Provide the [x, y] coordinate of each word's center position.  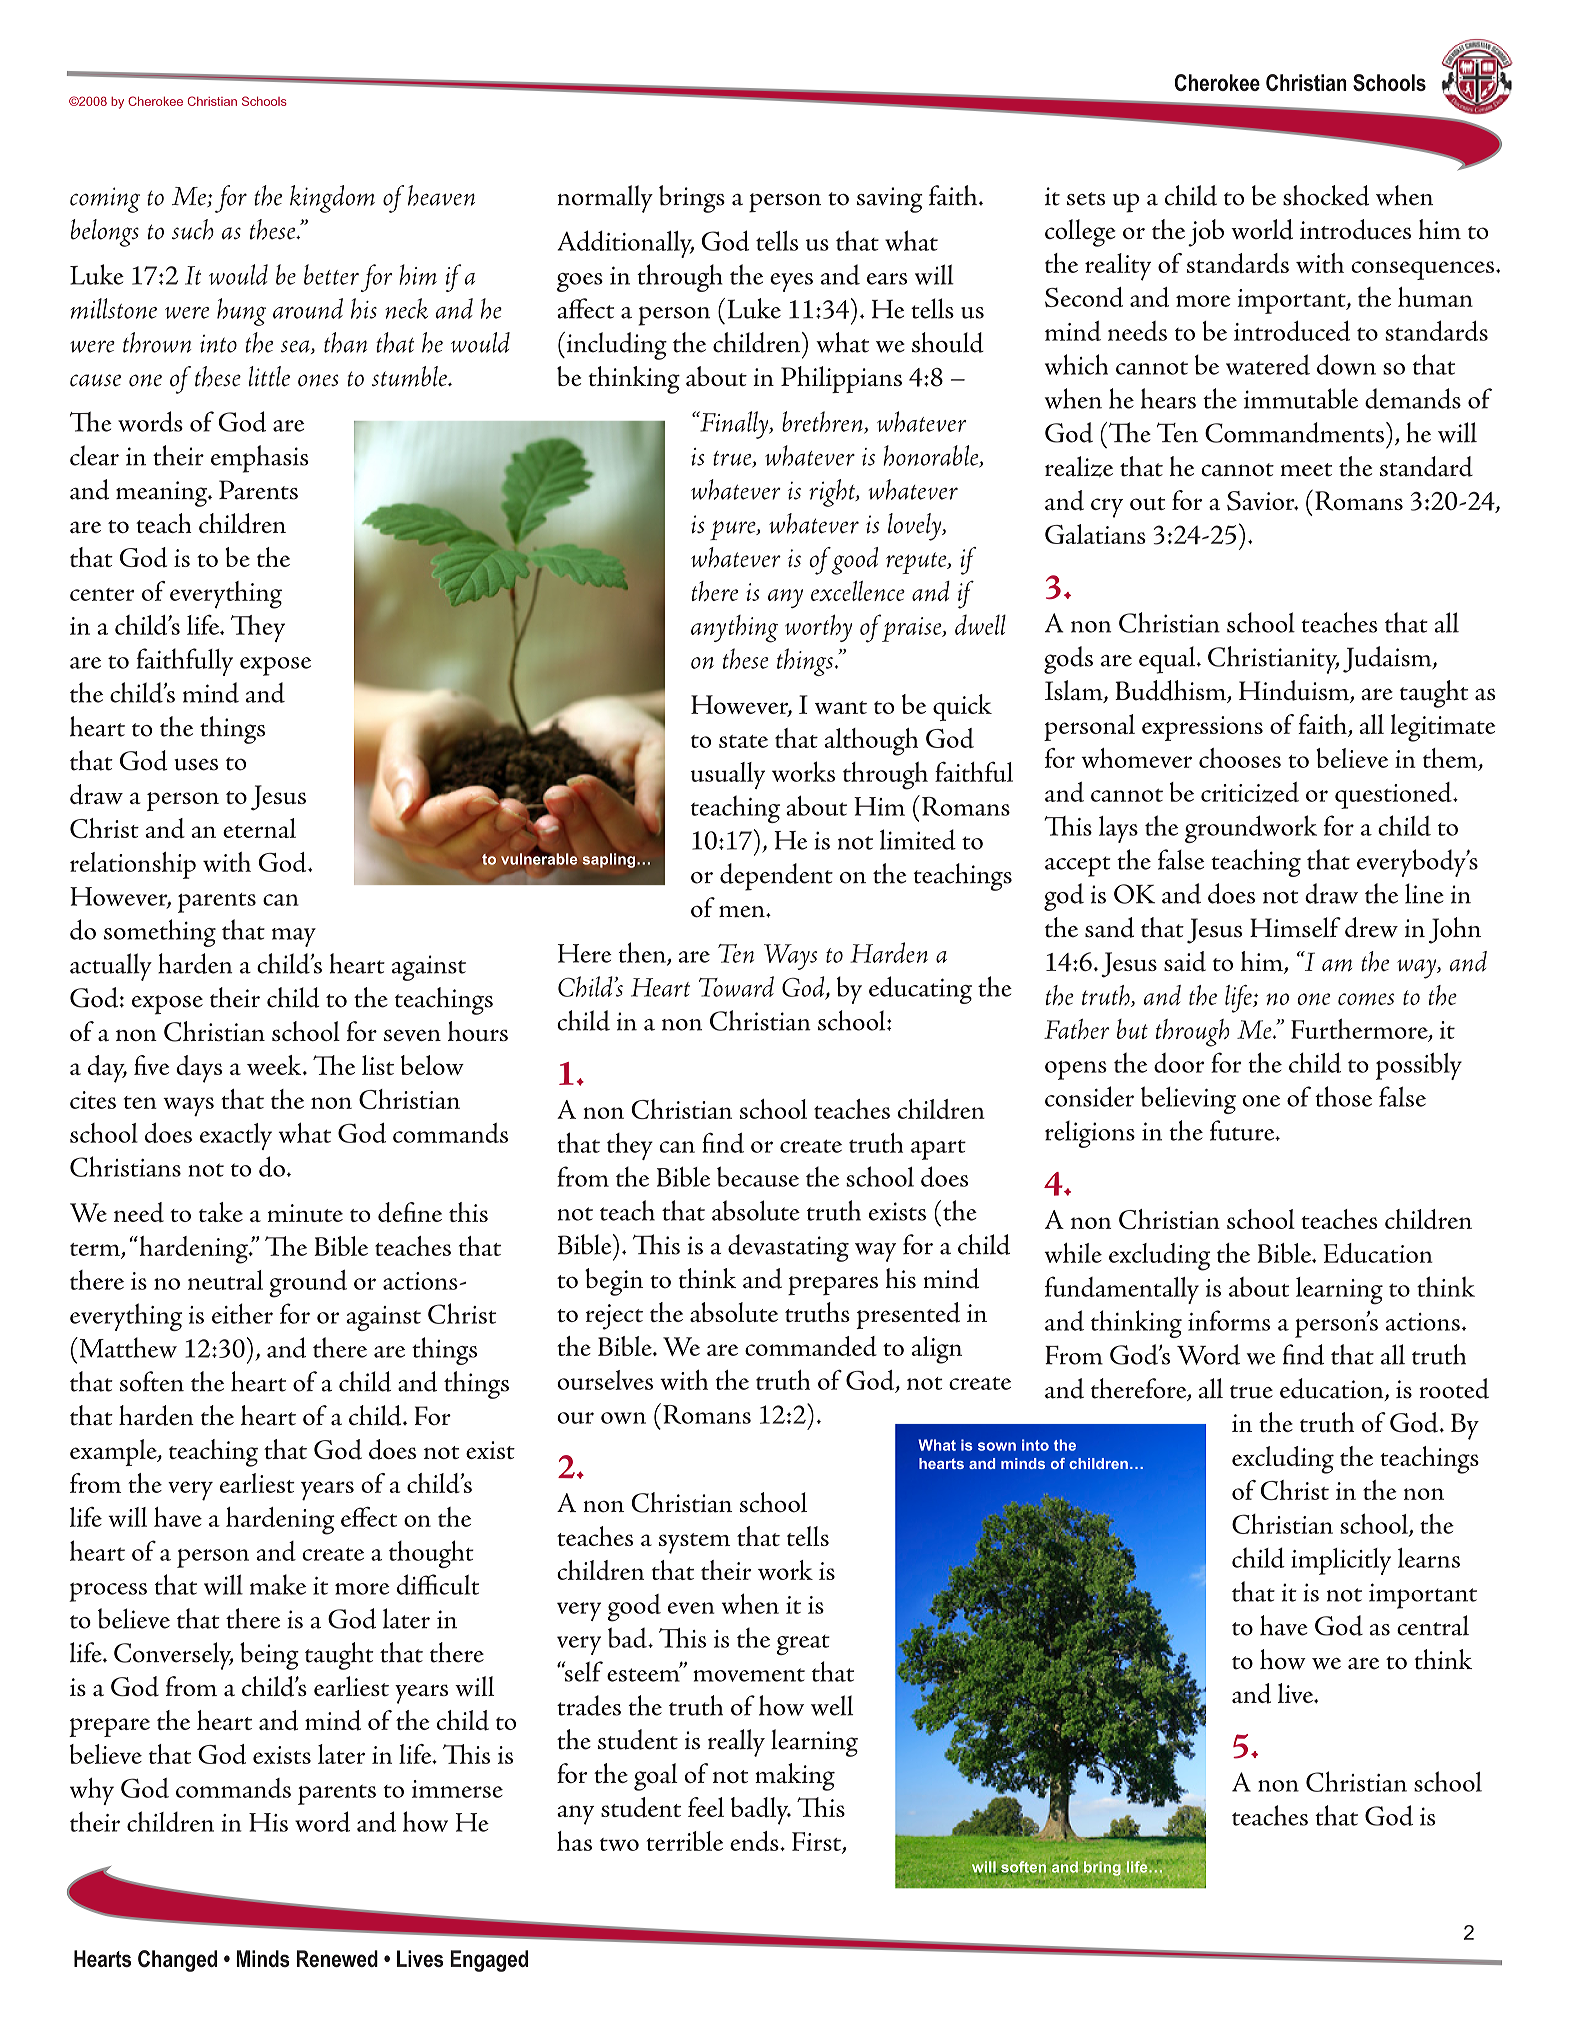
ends [755, 1841]
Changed [177, 1961]
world [1262, 229]
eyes [791, 282]
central [1433, 1625]
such [193, 229]
